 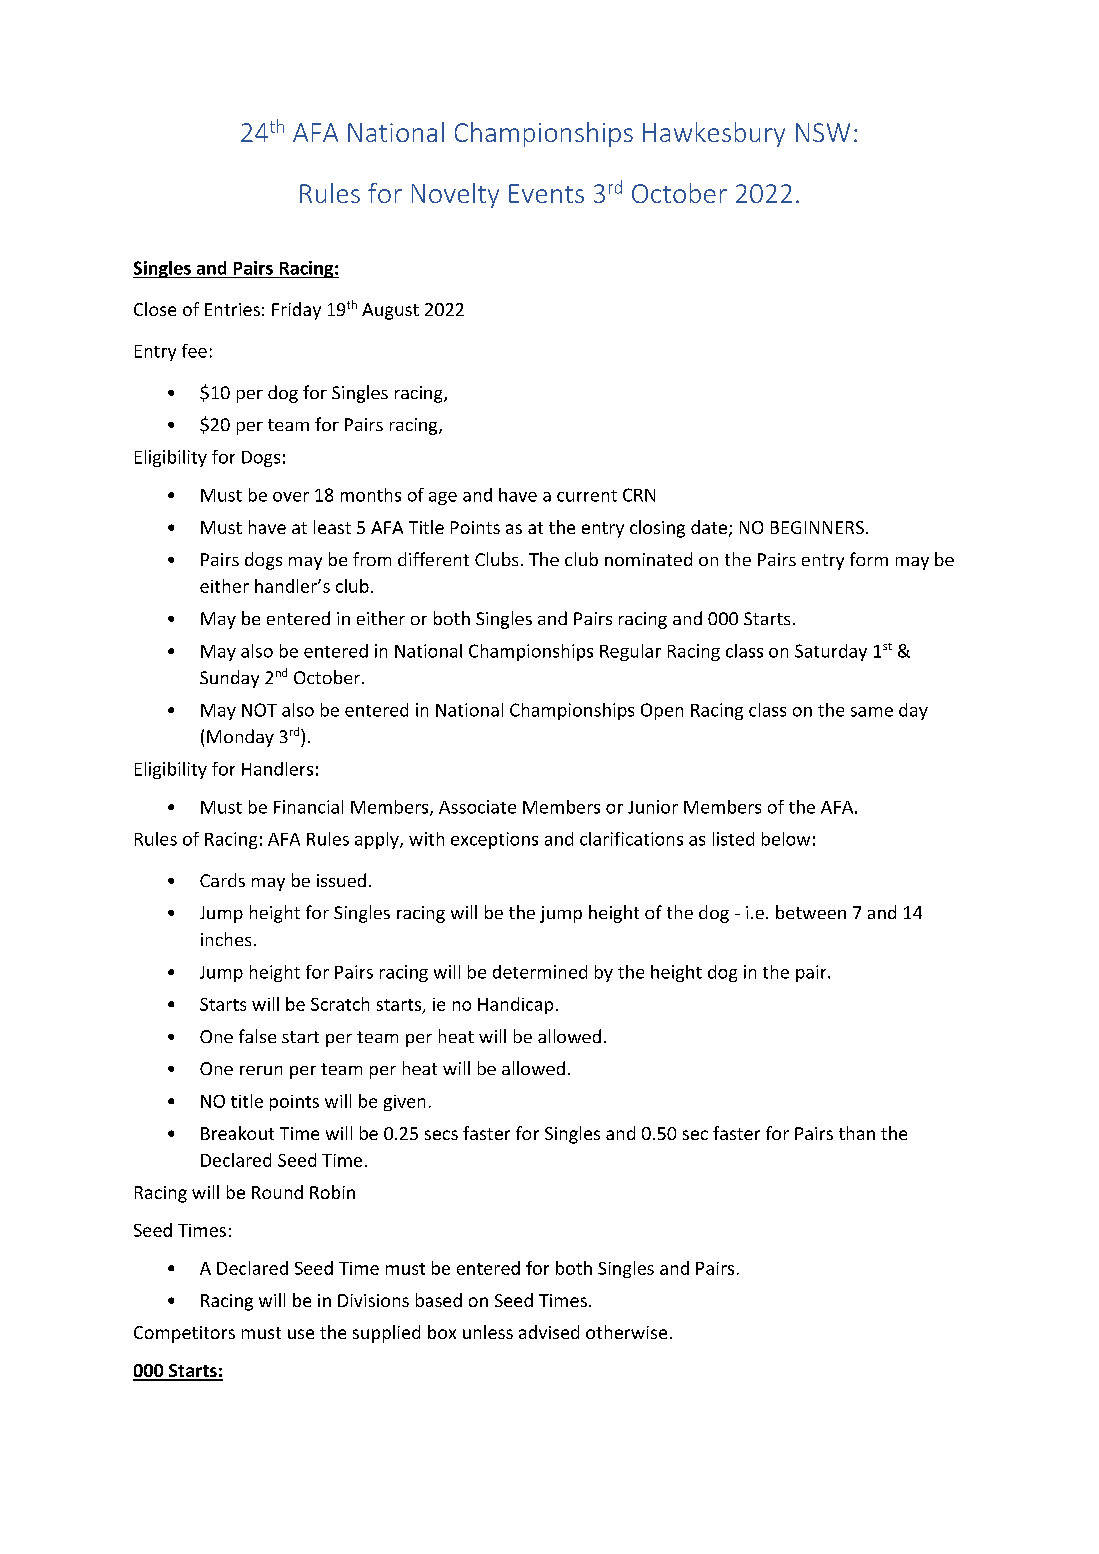 I want to click on Monday, so click(x=240, y=738).
